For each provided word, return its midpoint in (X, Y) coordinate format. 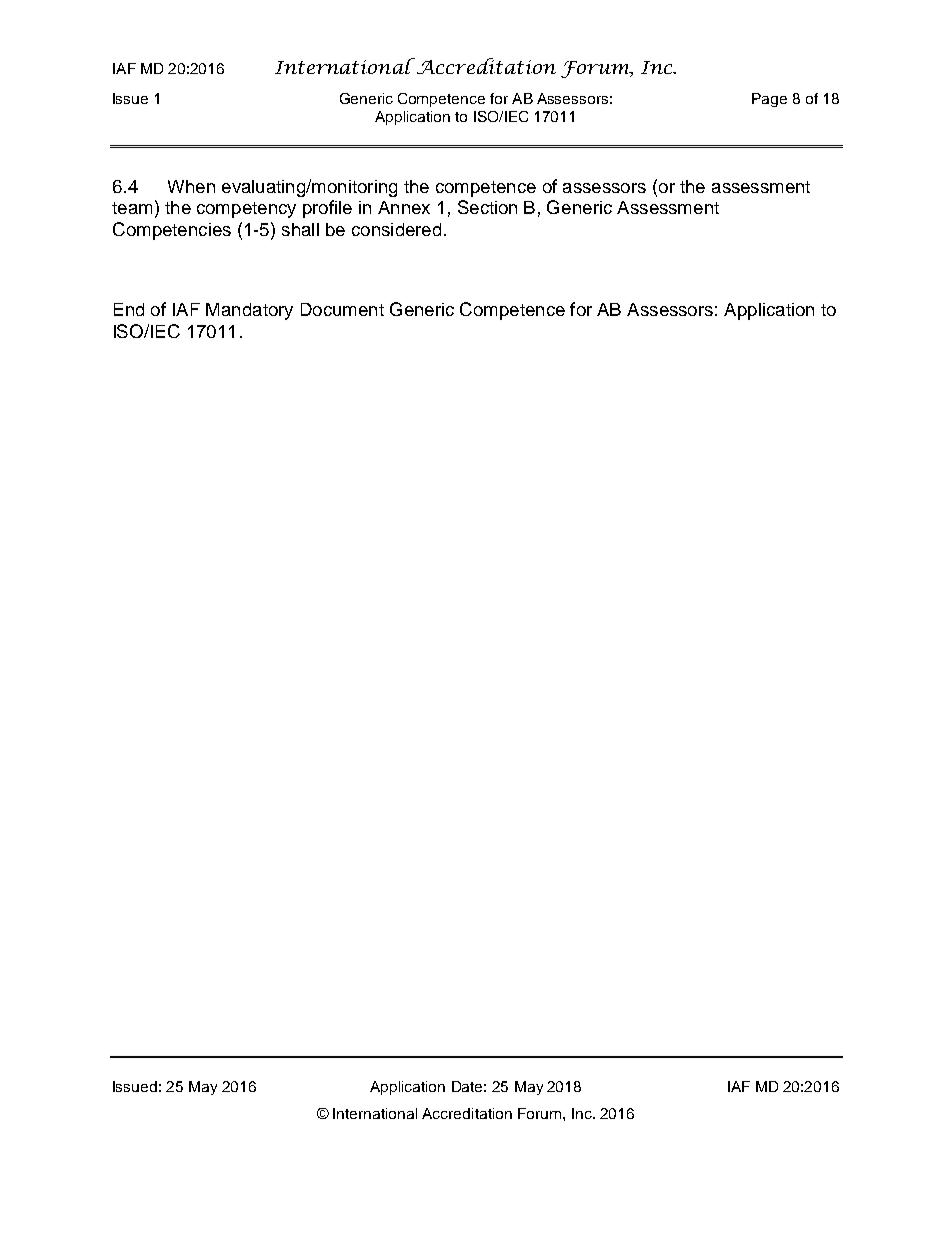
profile (327, 209)
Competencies (172, 231)
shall (300, 229)
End (129, 309)
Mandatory (249, 311)
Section (487, 207)
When (191, 186)
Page (769, 100)
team (132, 208)
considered (396, 229)
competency (246, 210)
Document (342, 309)
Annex (404, 207)
